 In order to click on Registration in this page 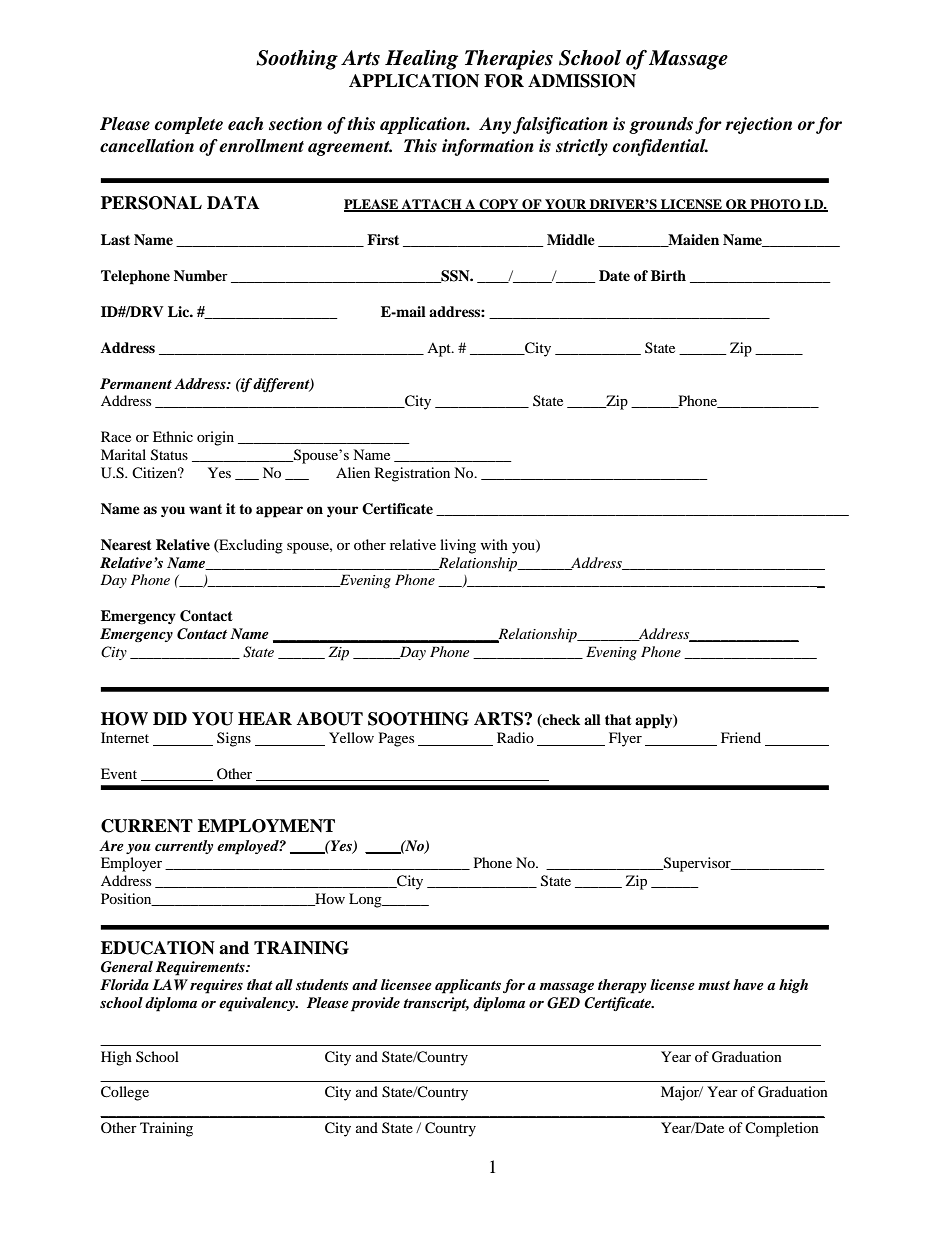, I will do `click(412, 474)`.
